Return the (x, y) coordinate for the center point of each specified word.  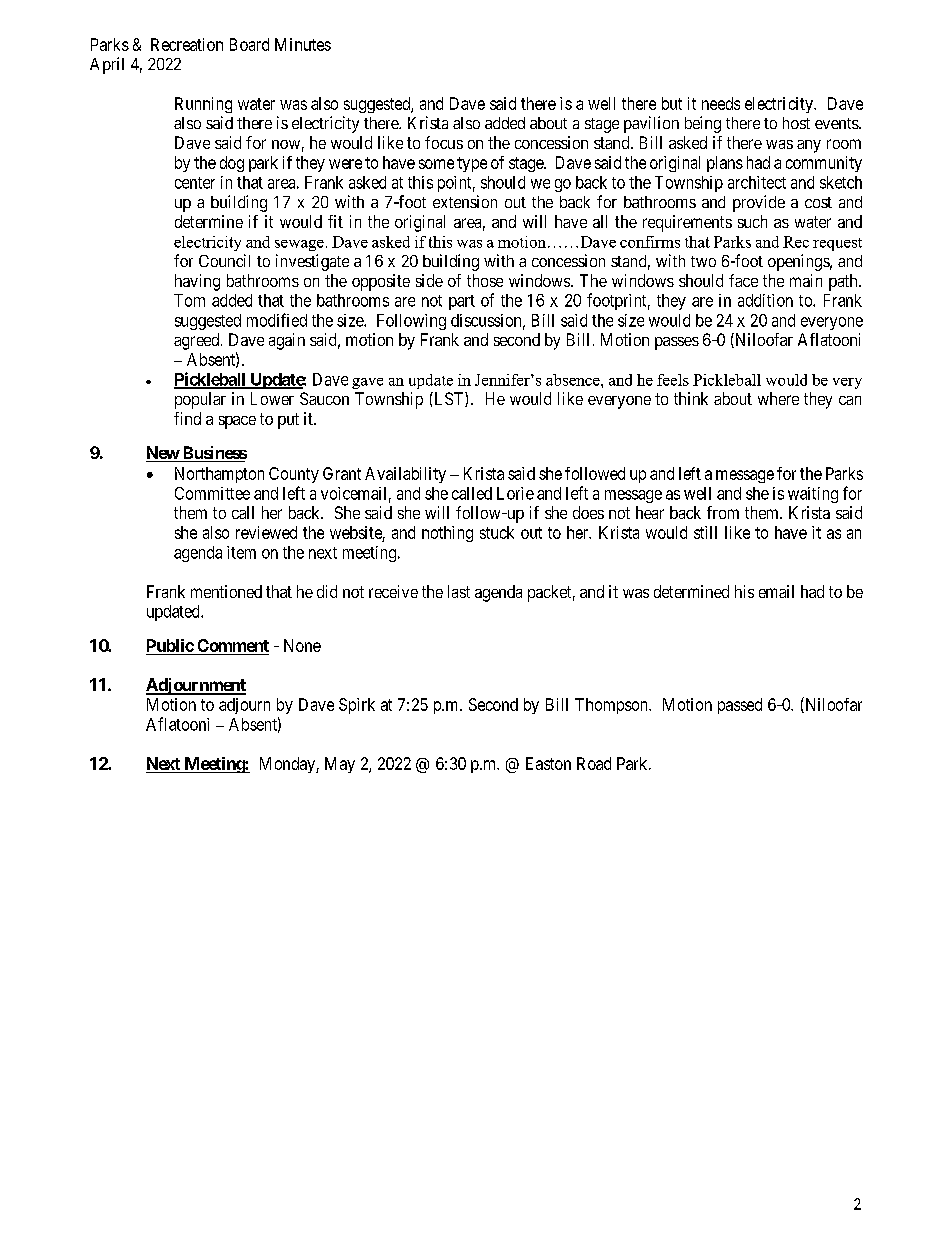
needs (721, 103)
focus (444, 142)
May (340, 765)
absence (574, 380)
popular (200, 400)
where (778, 398)
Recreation (187, 44)
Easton (548, 763)
